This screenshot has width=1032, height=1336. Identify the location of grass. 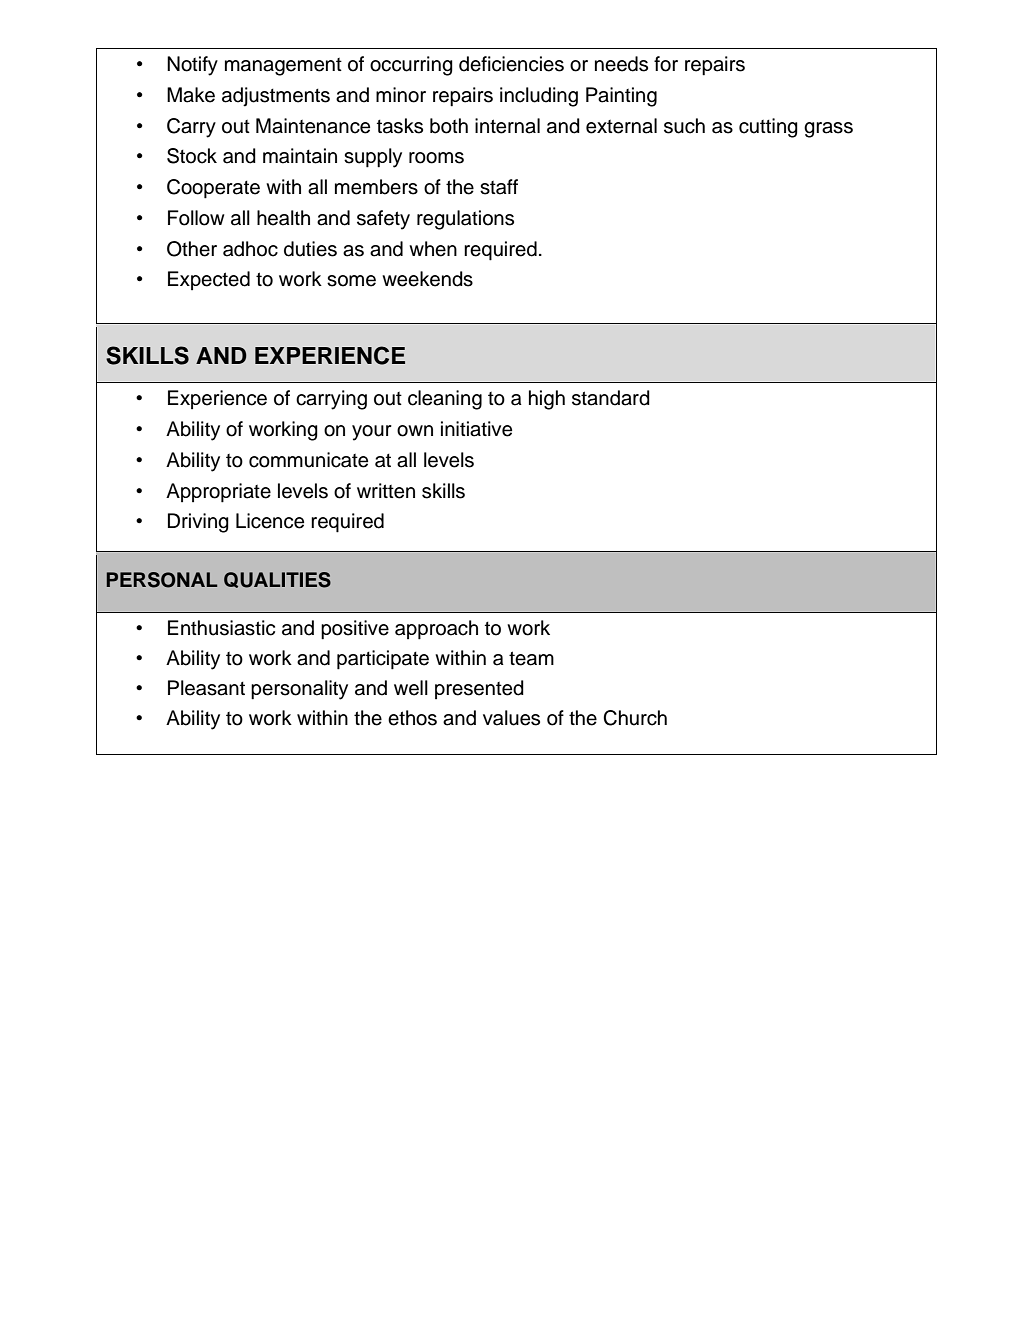
(828, 130).
